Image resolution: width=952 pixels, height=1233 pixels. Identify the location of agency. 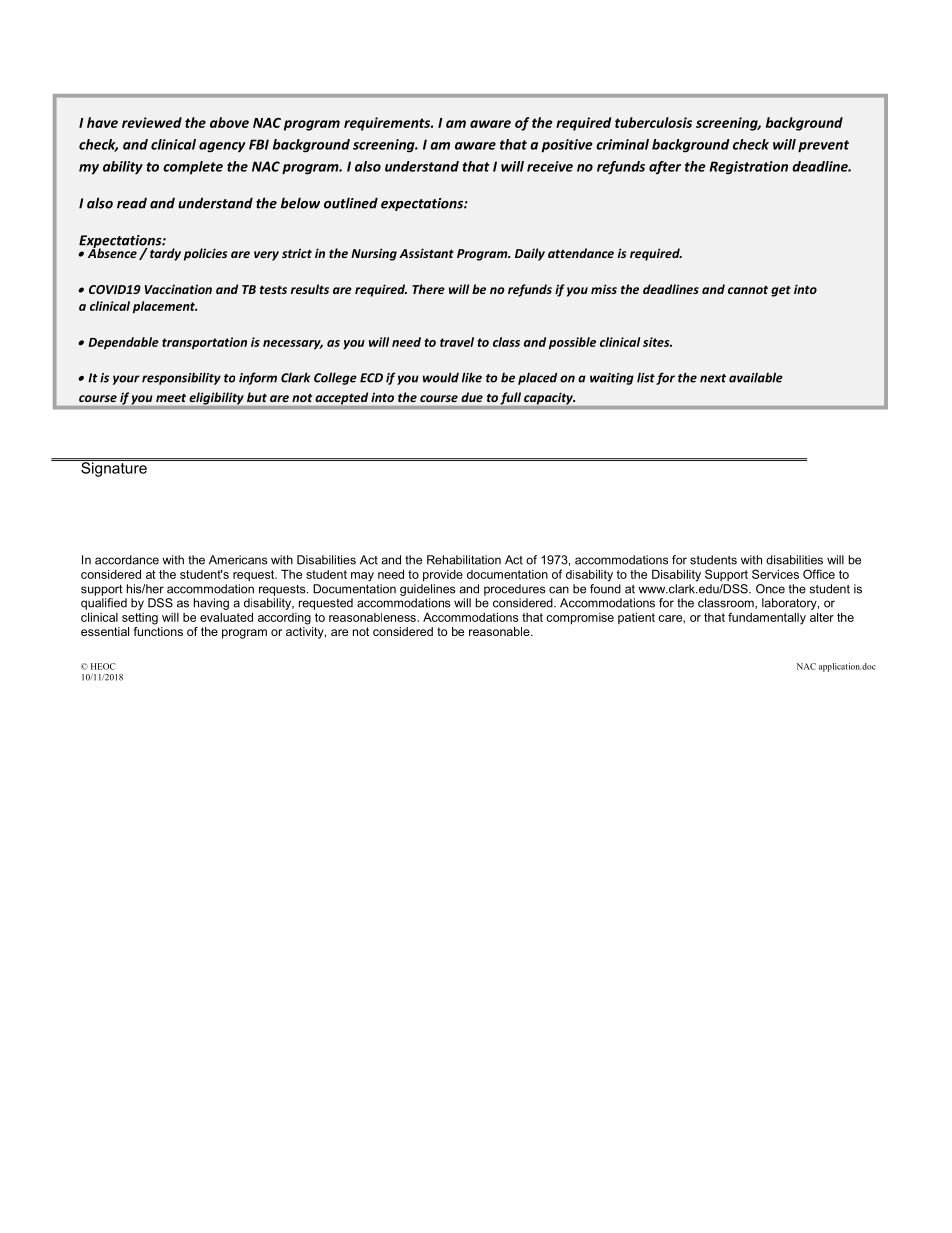
(222, 147).
